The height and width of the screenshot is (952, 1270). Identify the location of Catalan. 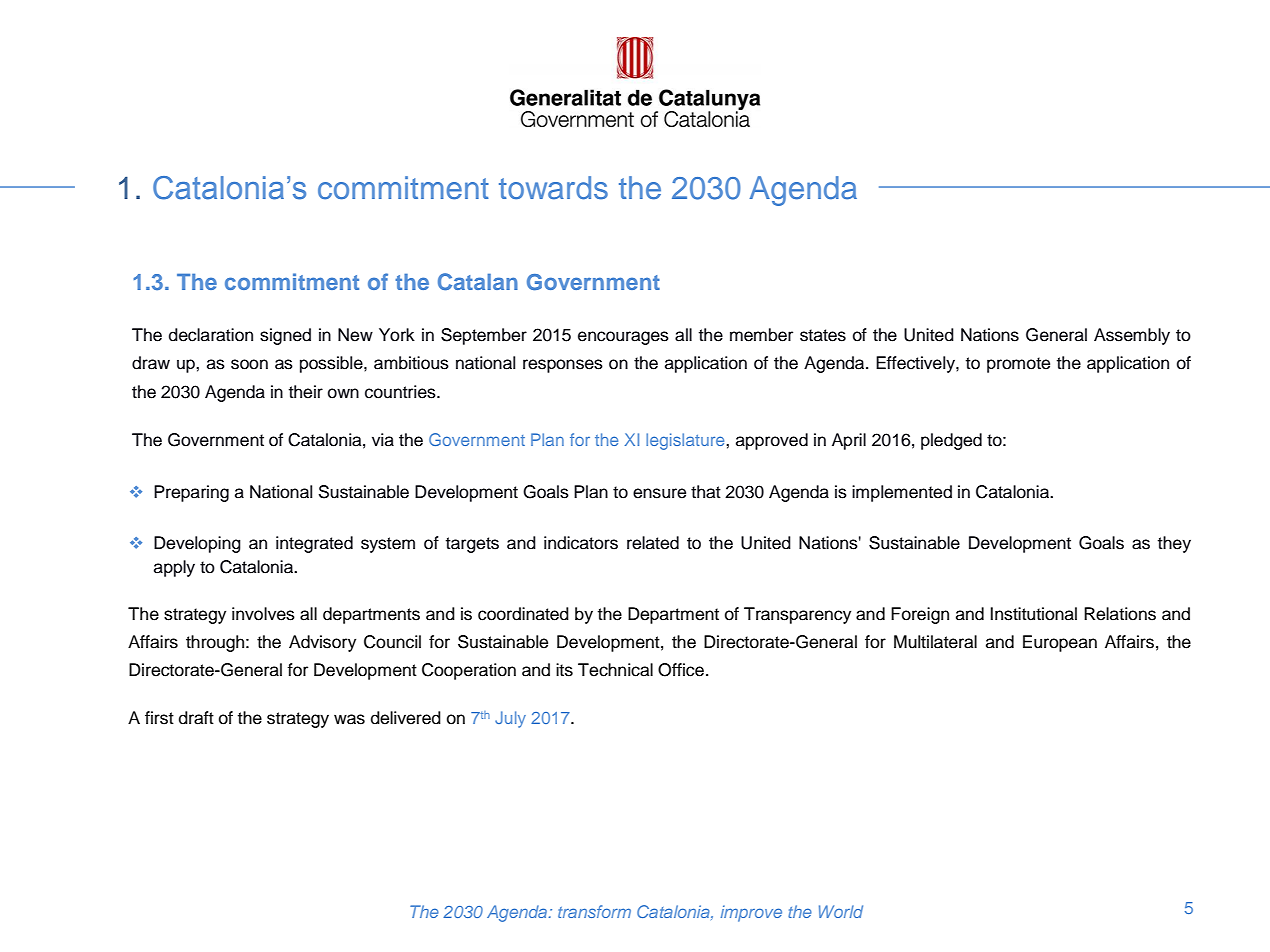
(478, 282).
